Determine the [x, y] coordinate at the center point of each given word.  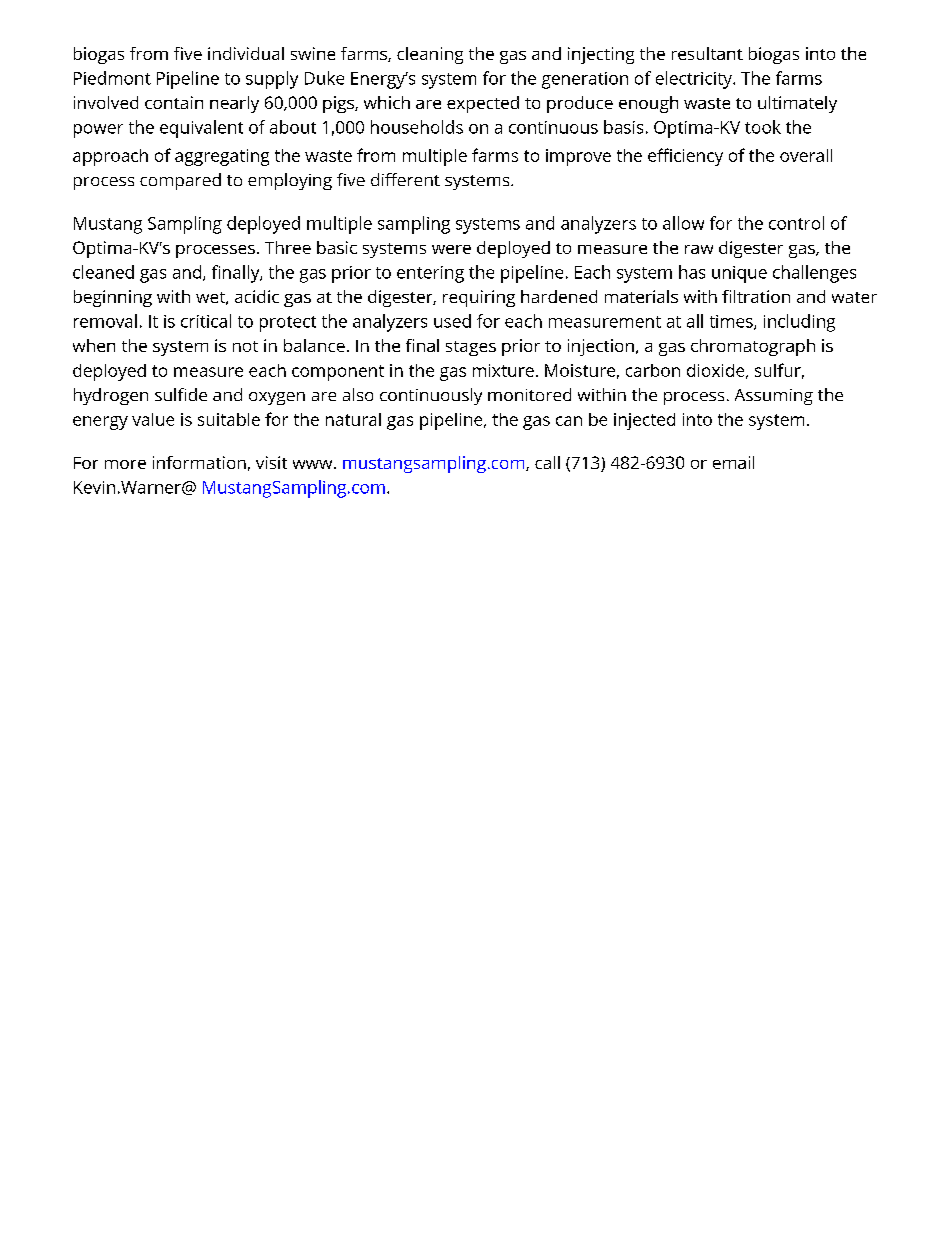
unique [739, 274]
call [547, 462]
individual [246, 53]
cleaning [430, 55]
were [451, 249]
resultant [707, 53]
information [199, 462]
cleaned [103, 272]
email [733, 462]
